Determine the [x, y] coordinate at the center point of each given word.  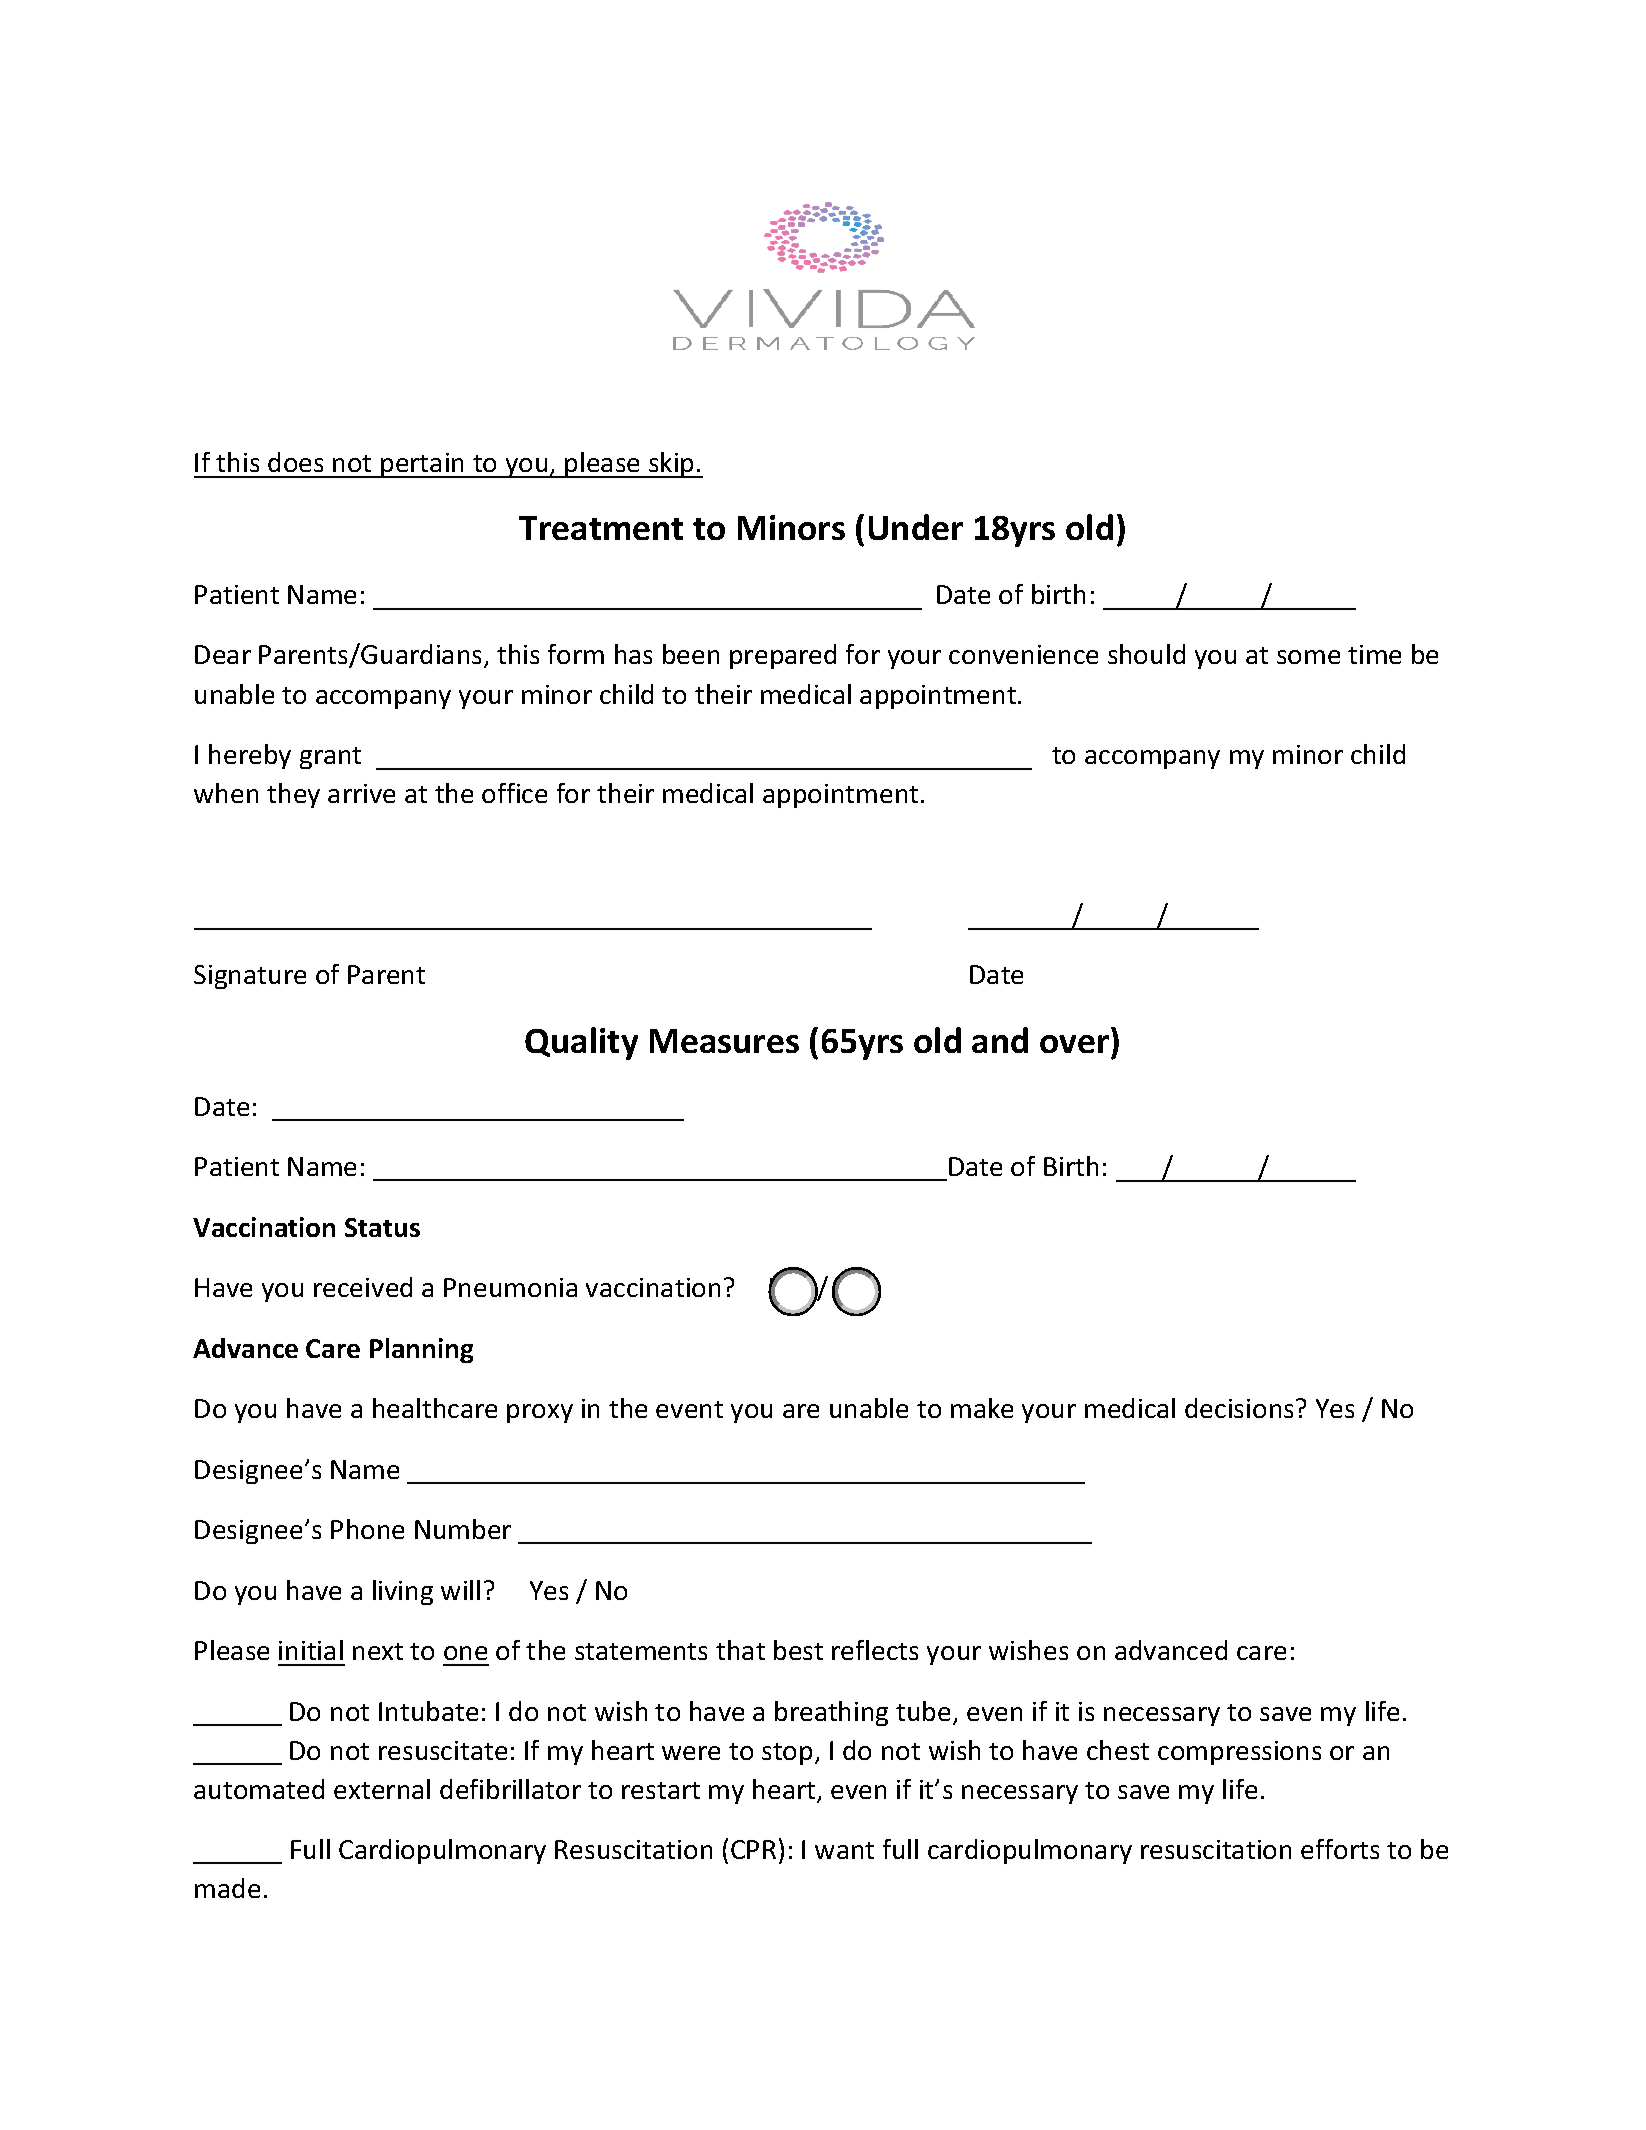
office [514, 793]
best [798, 1650]
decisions [1239, 1408]
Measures [724, 1041]
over [1074, 1044]
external [382, 1789]
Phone [367, 1529]
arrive [361, 793]
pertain [423, 465]
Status [382, 1227]
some [1308, 657]
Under [916, 527]
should [1146, 654]
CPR [753, 1849]
